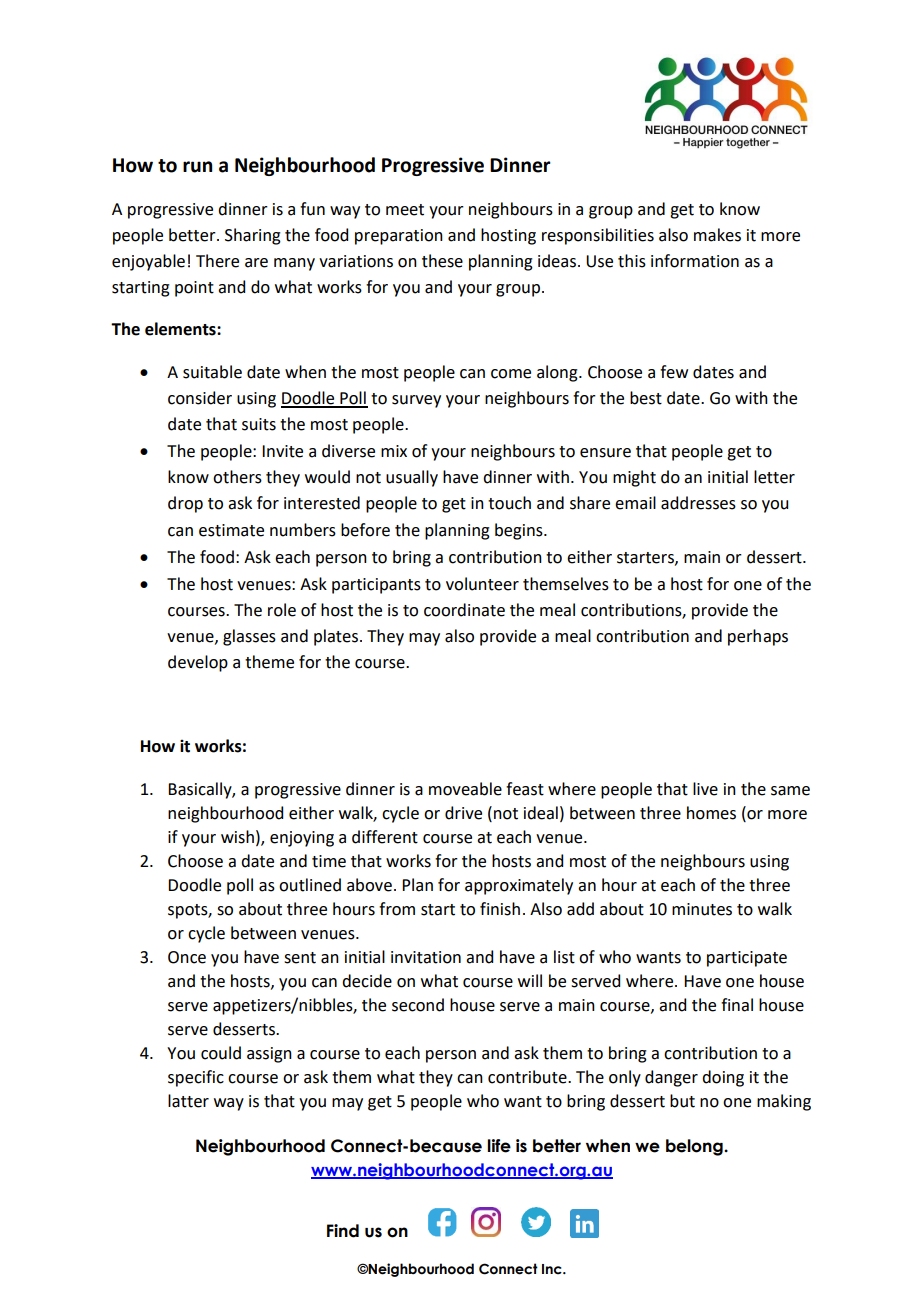  Describe the element at coordinates (197, 167) in the page. I see `run` at that location.
